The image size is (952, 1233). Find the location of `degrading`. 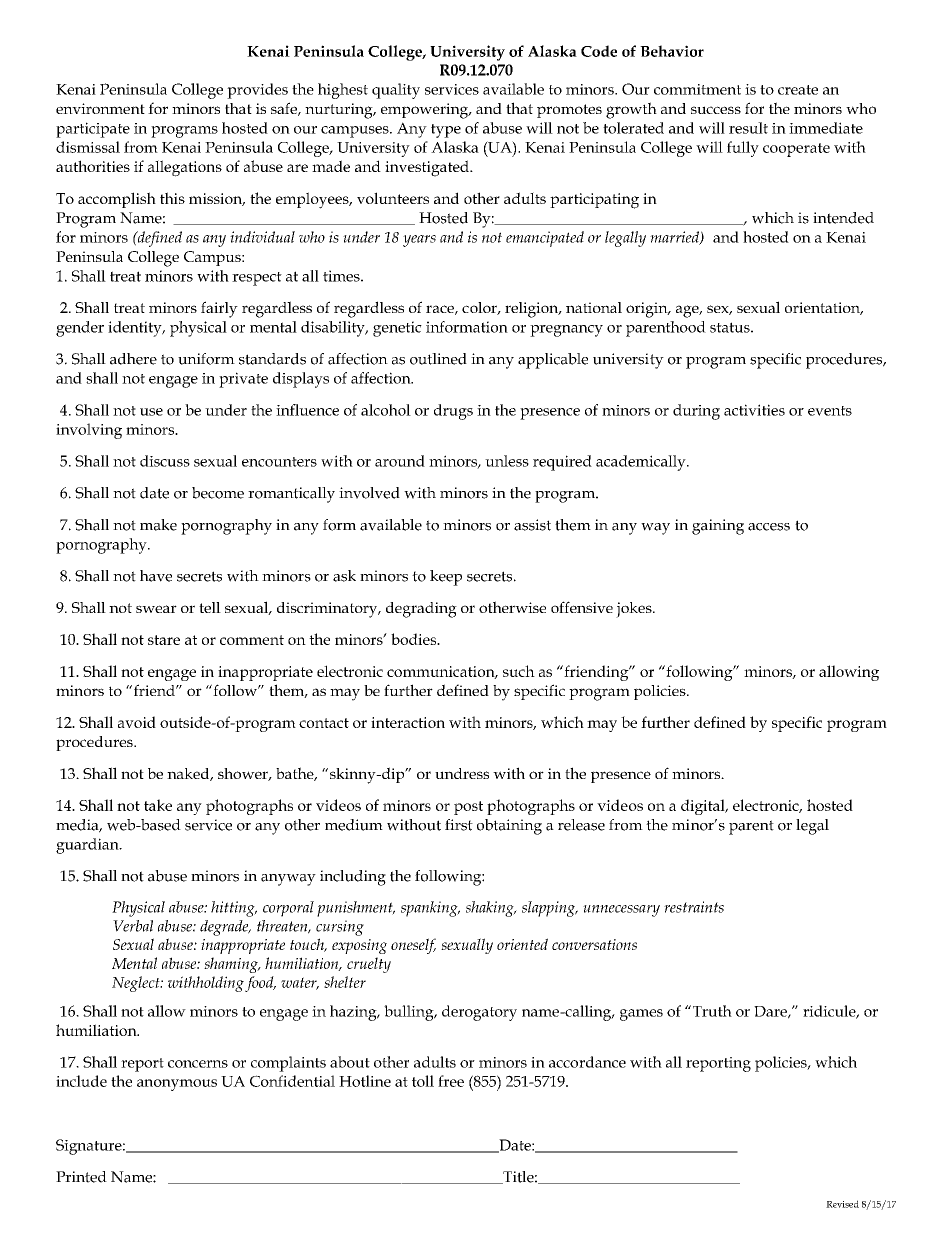

degrading is located at coordinates (421, 610).
